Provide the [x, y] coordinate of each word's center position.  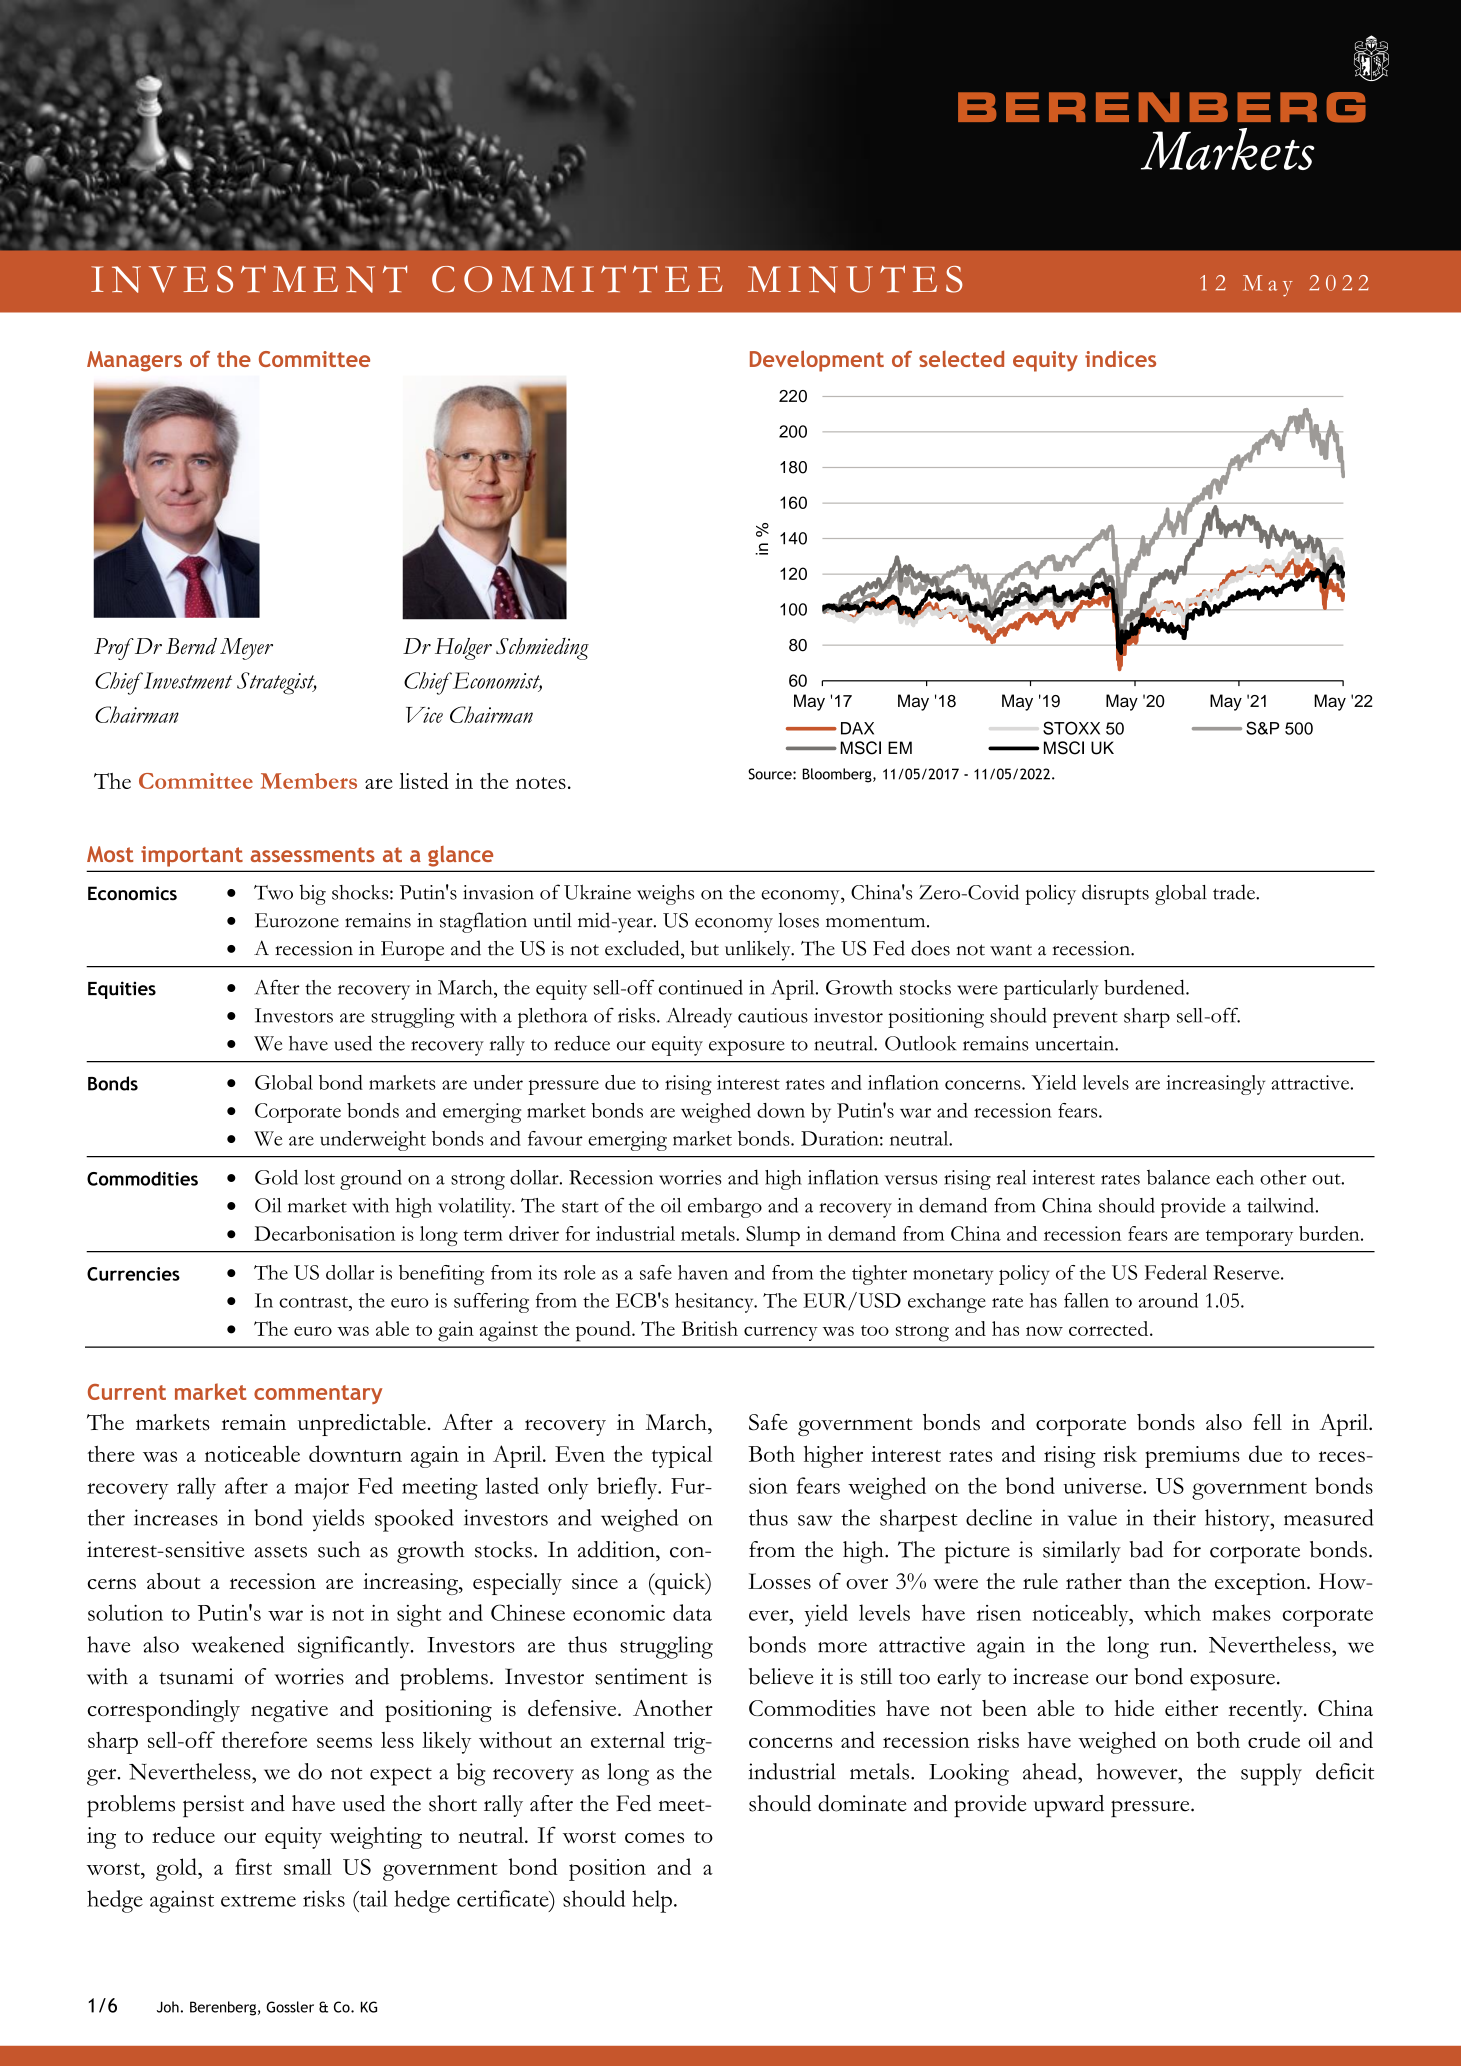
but [705, 948]
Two [273, 892]
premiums [1192, 1457]
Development [817, 361]
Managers [134, 361]
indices [1120, 358]
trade [1235, 892]
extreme [258, 1900]
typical [682, 1457]
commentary [318, 1394]
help [652, 1901]
